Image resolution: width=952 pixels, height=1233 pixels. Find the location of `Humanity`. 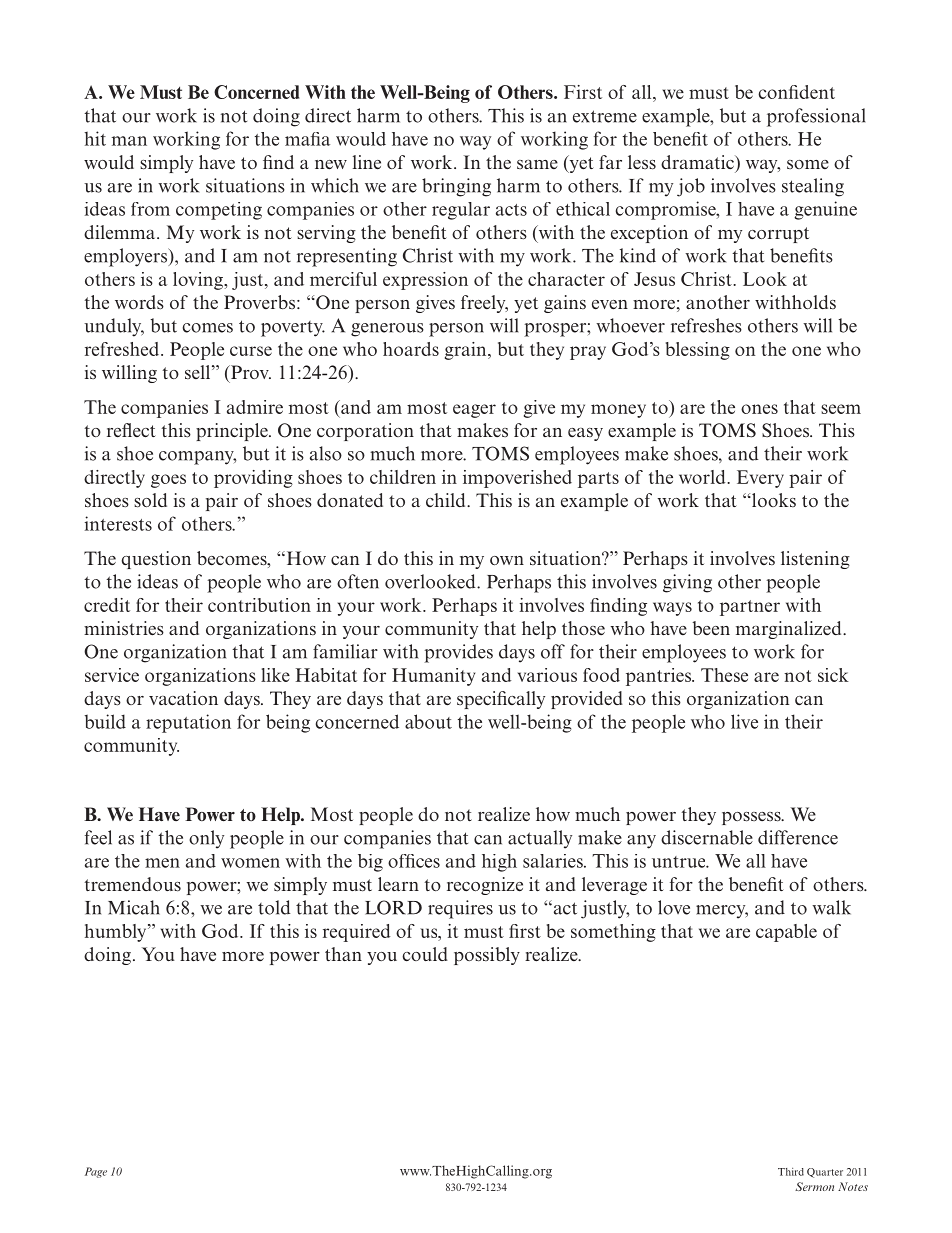

Humanity is located at coordinates (433, 677).
